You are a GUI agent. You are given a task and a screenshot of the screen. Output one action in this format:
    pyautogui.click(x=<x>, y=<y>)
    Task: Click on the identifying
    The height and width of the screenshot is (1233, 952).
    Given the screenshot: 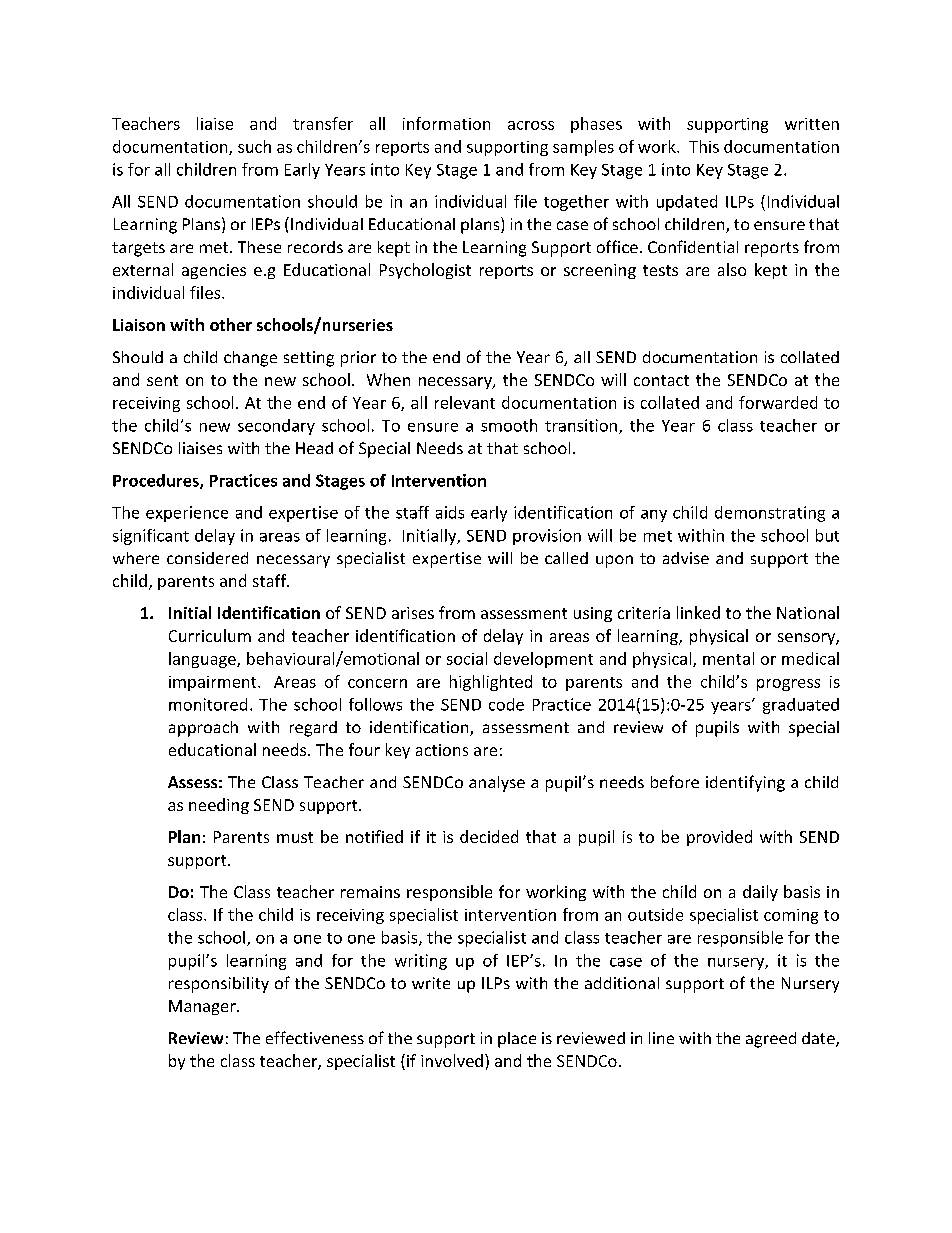 What is the action you would take?
    pyautogui.click(x=745, y=783)
